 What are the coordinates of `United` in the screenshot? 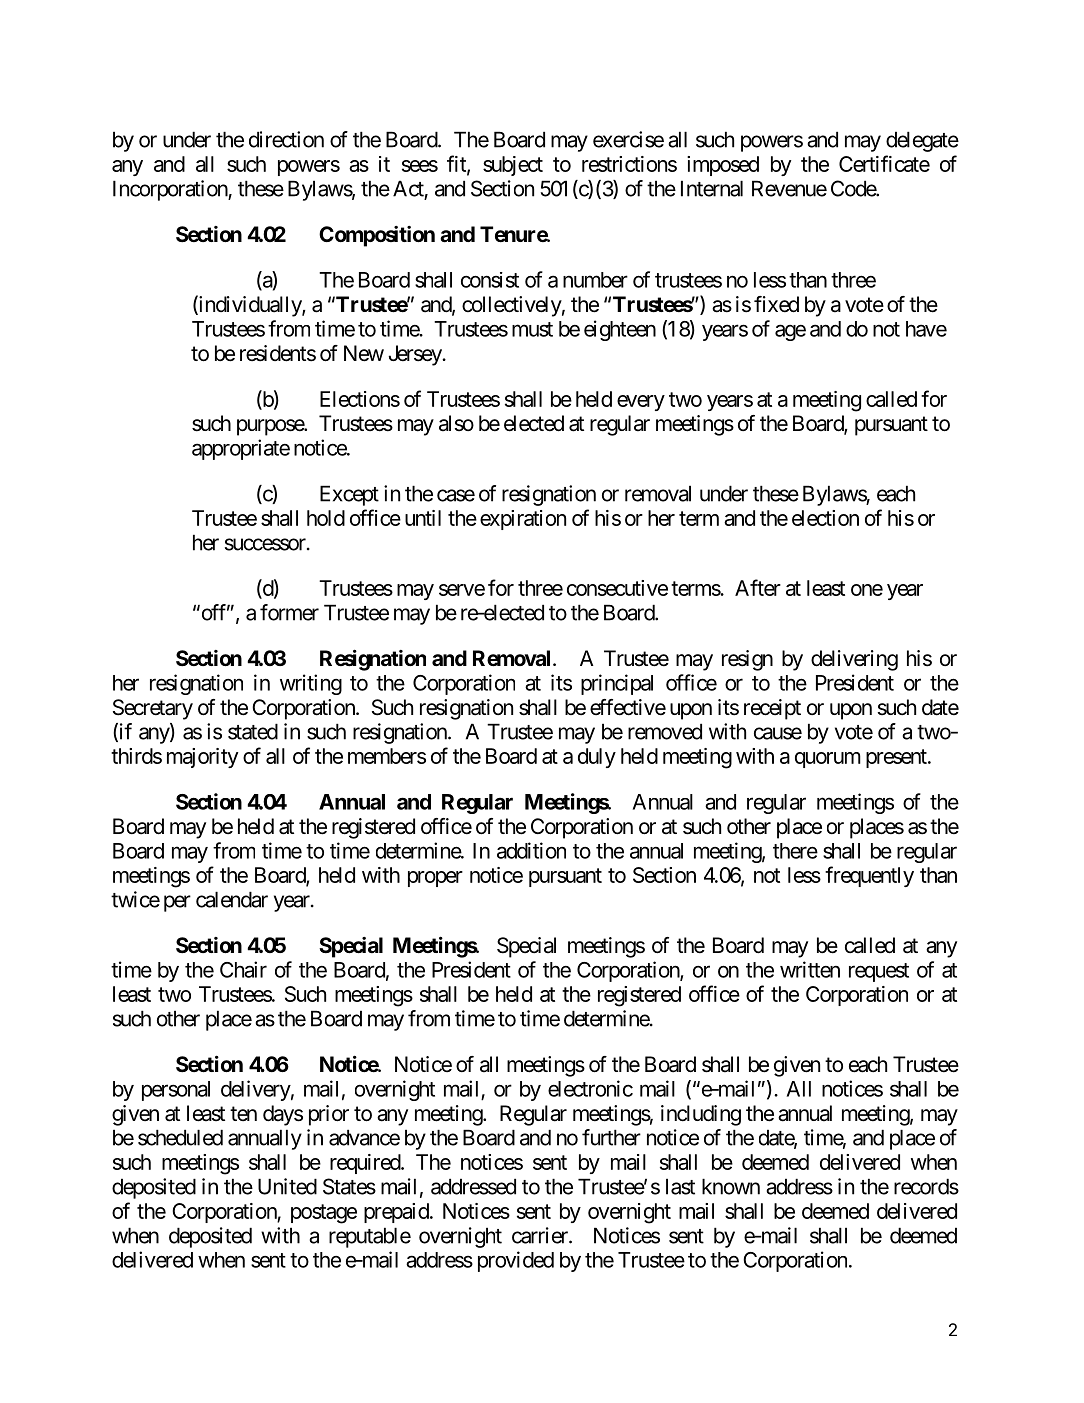 It's located at (287, 1186).
